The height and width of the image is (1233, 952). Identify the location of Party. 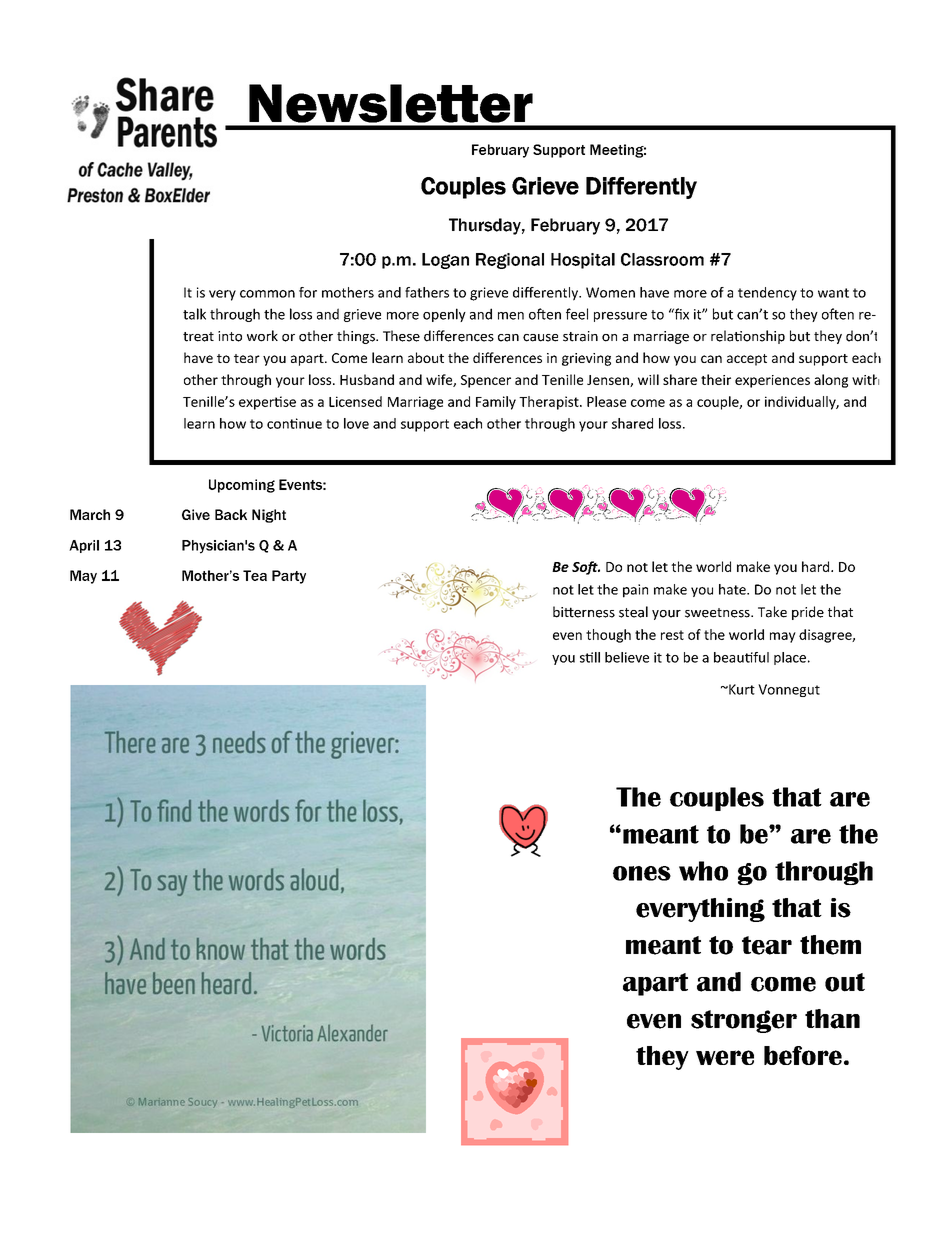
(289, 577).
